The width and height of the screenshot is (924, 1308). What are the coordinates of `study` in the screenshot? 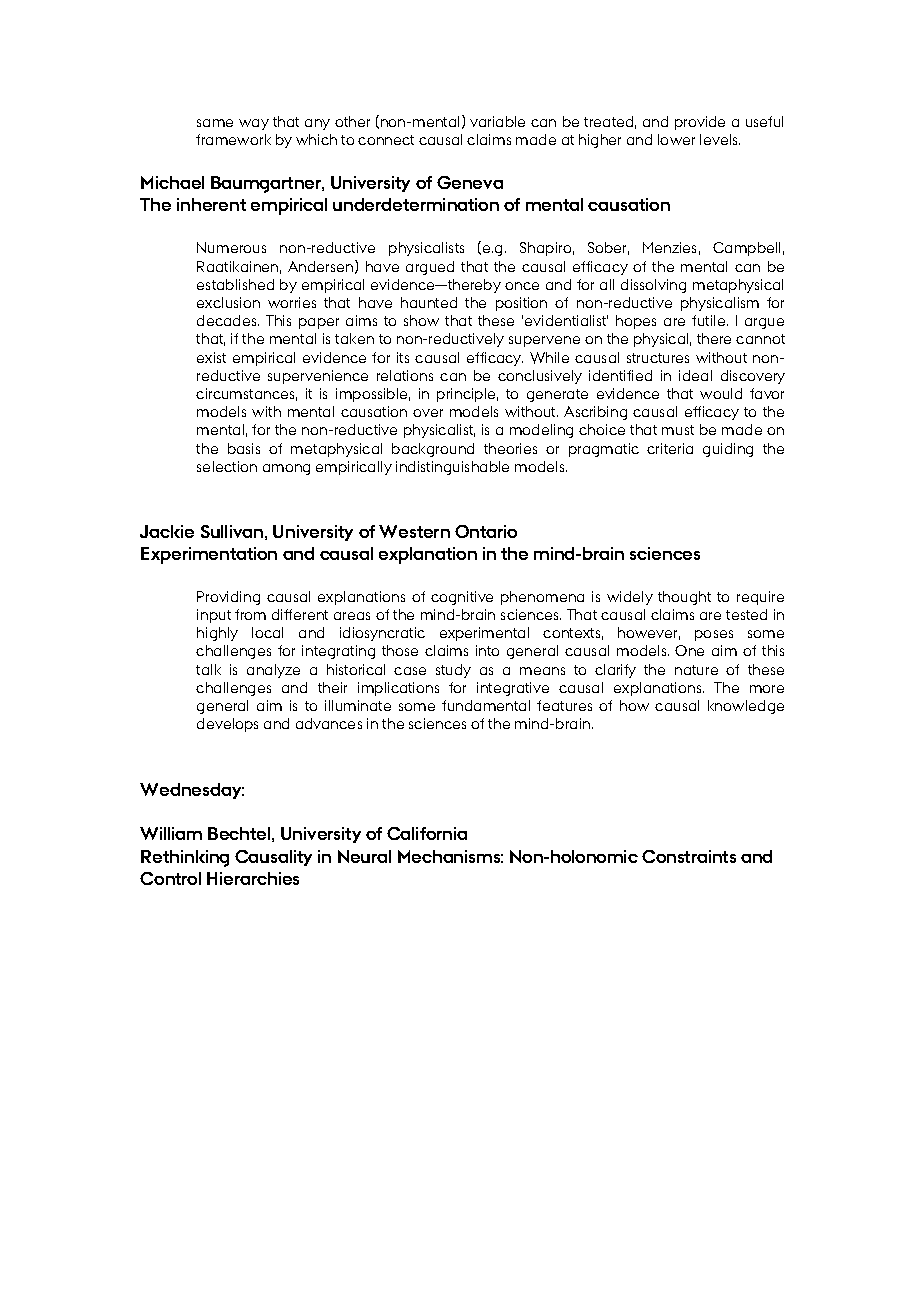 It's located at (453, 671).
